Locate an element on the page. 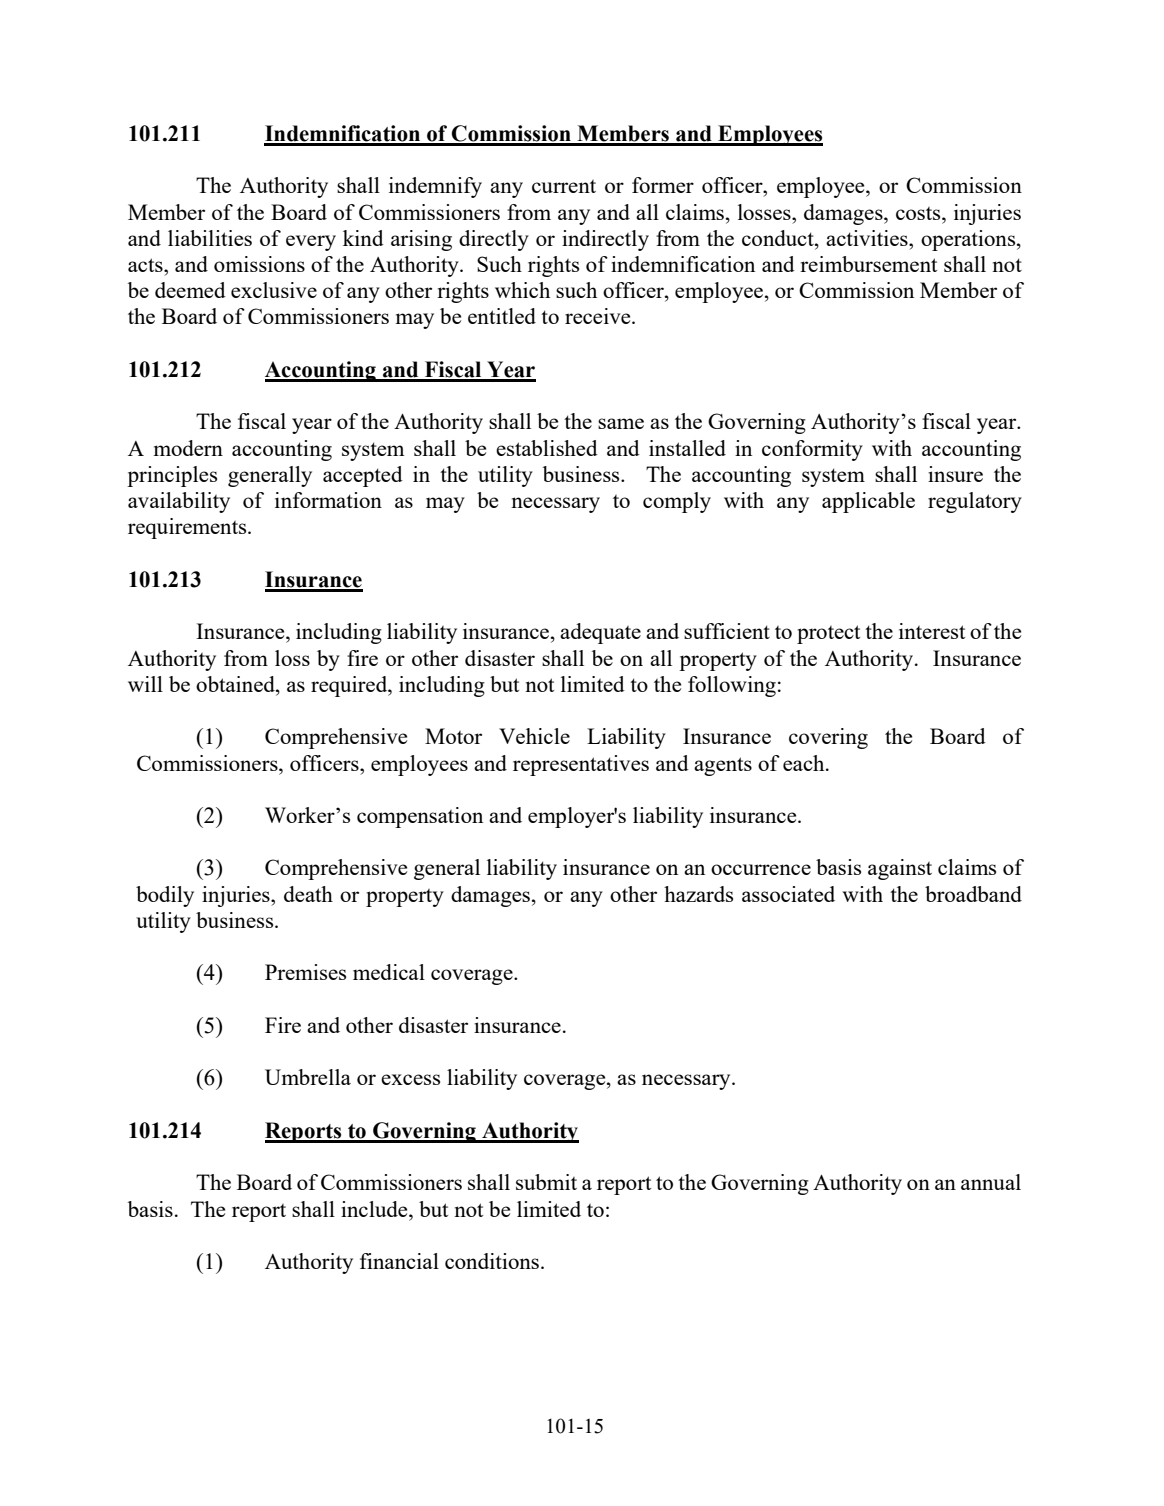 This page has height=1506, width=1164. Premises is located at coordinates (305, 972).
